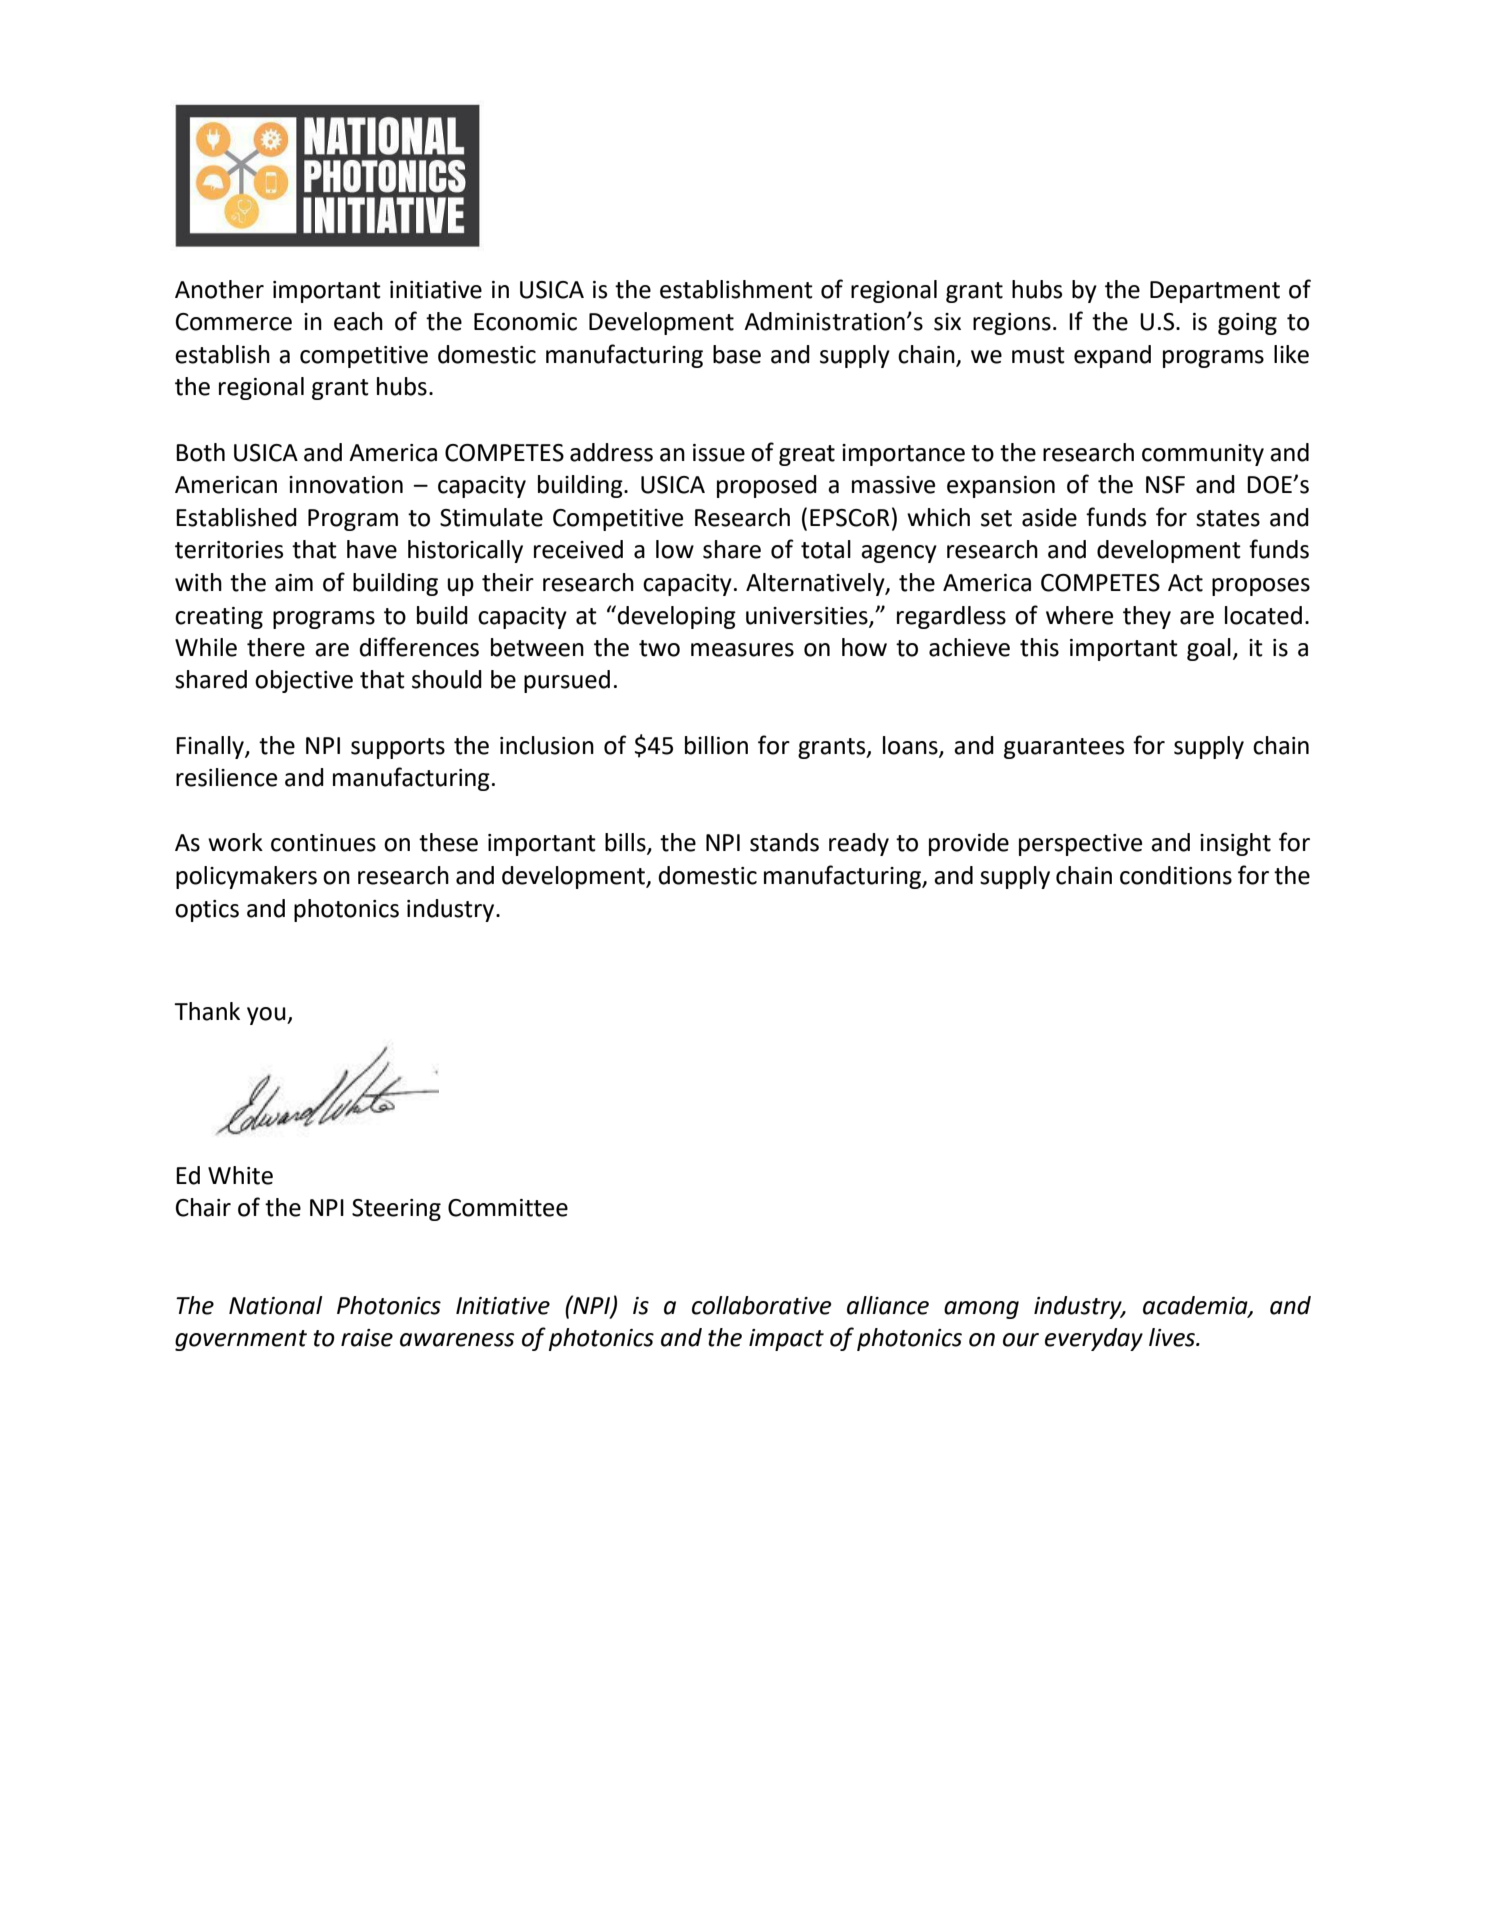 This image has width=1485, height=1921. I want to click on collaborative, so click(761, 1305).
